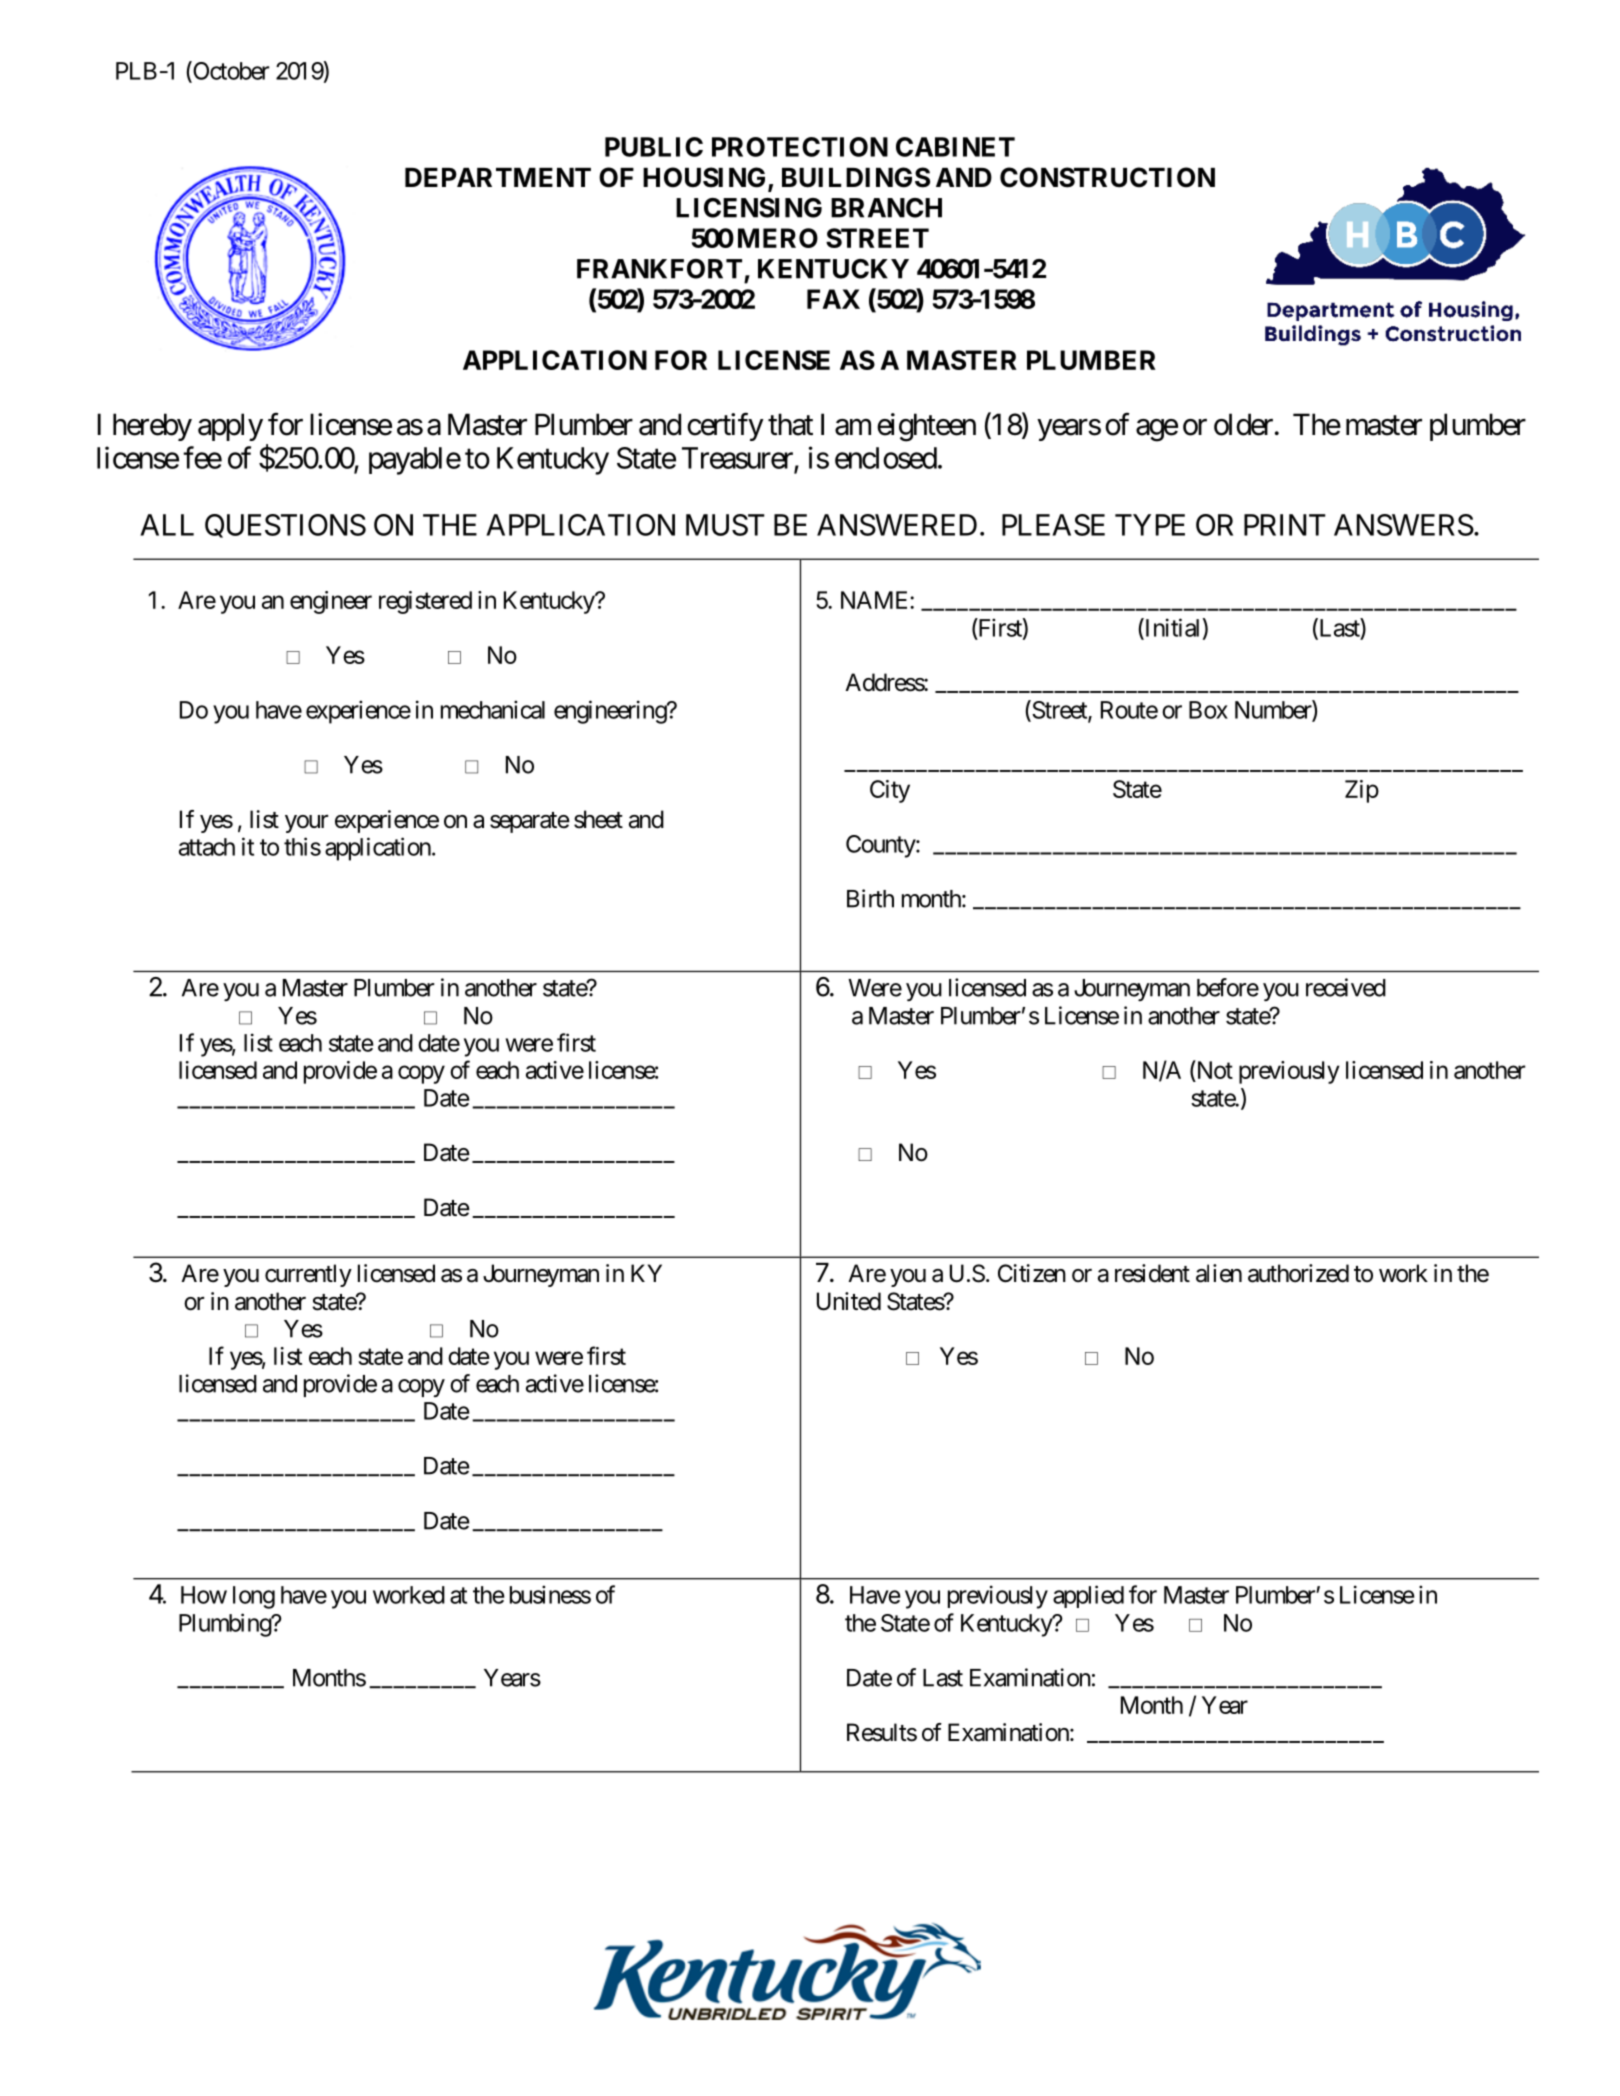  I want to click on older, so click(1243, 424).
